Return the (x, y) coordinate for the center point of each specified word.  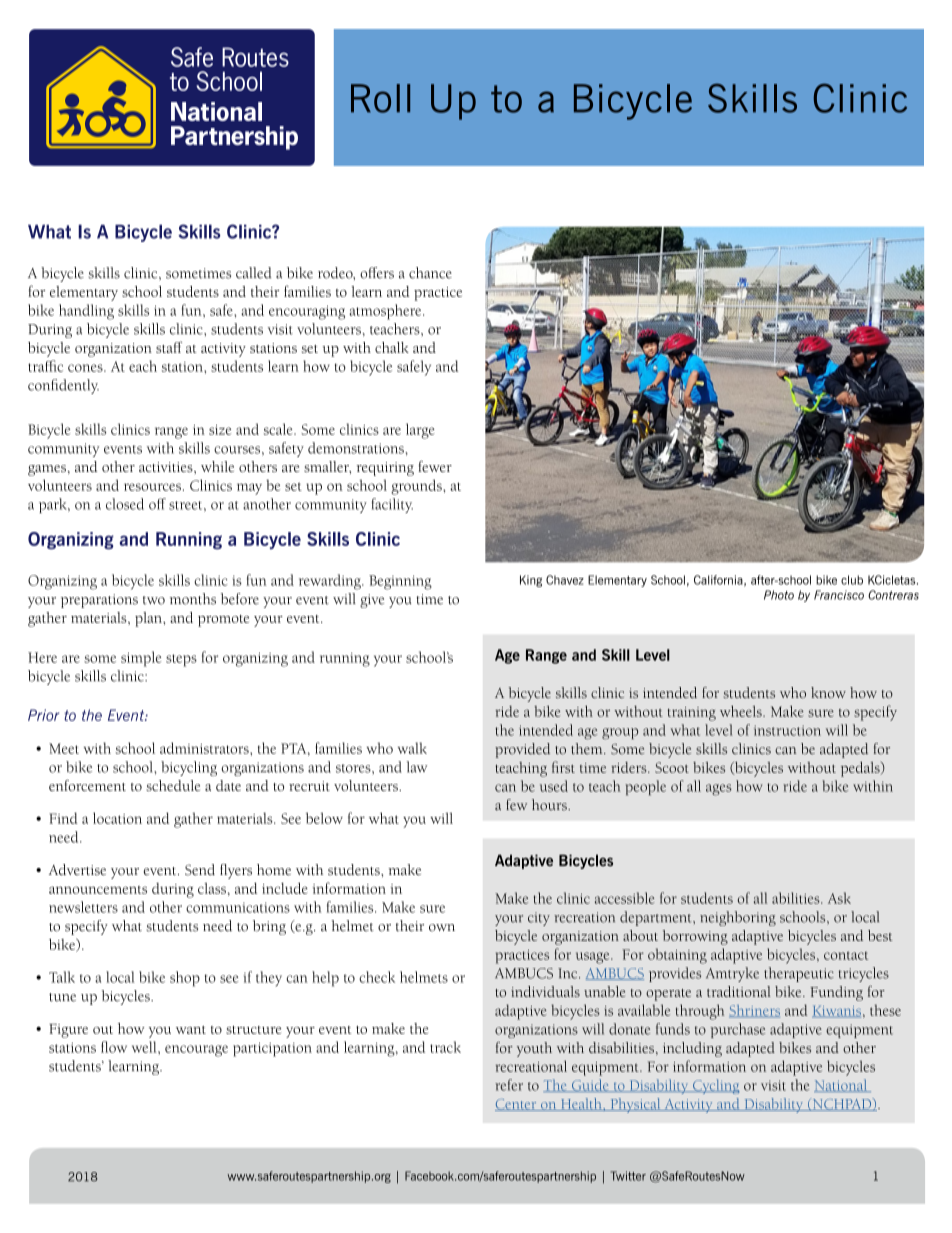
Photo (779, 595)
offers (377, 273)
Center (517, 1105)
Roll (380, 98)
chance (430, 273)
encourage (196, 1051)
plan (149, 619)
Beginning (400, 582)
